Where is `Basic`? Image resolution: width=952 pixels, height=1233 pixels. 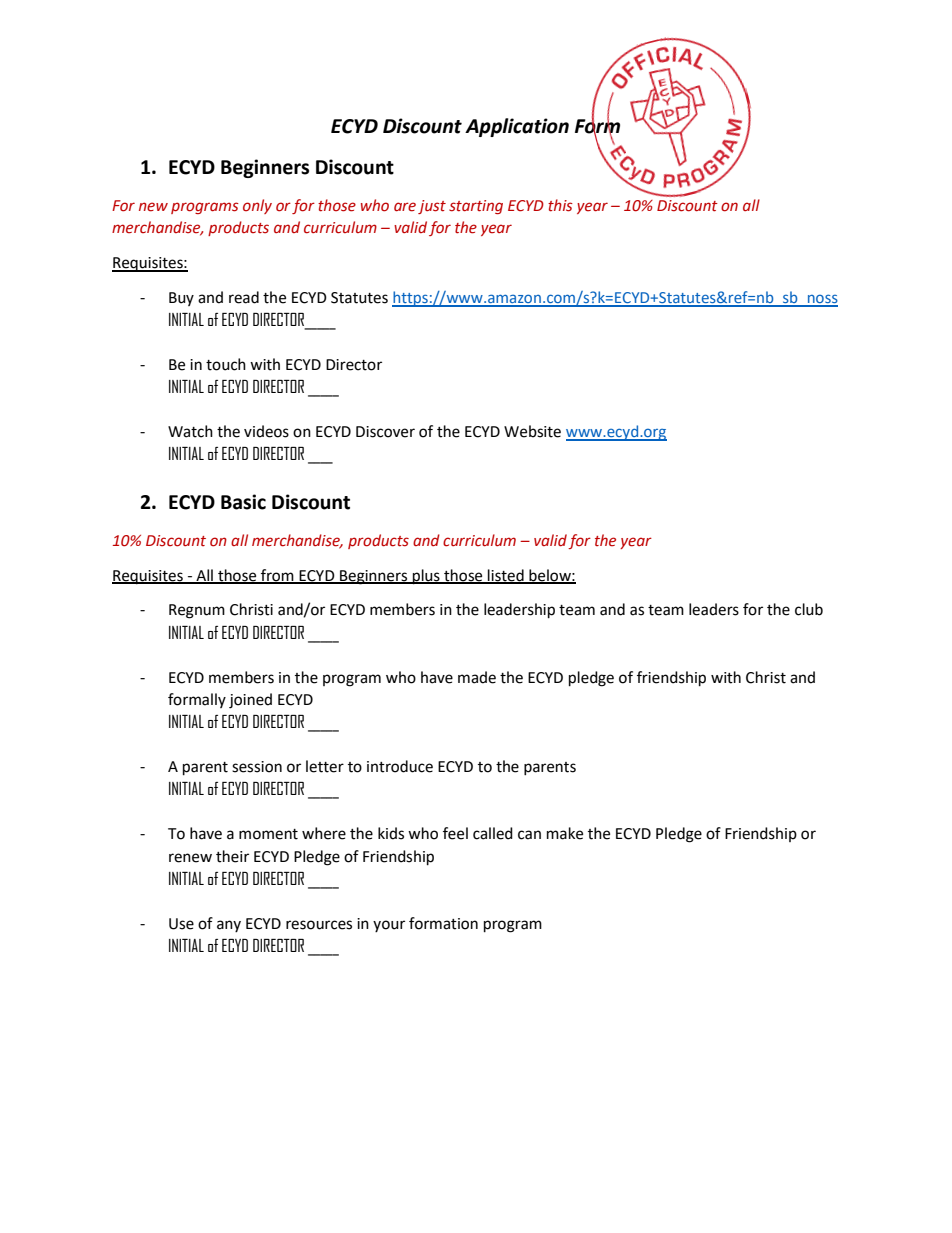 Basic is located at coordinates (243, 502).
